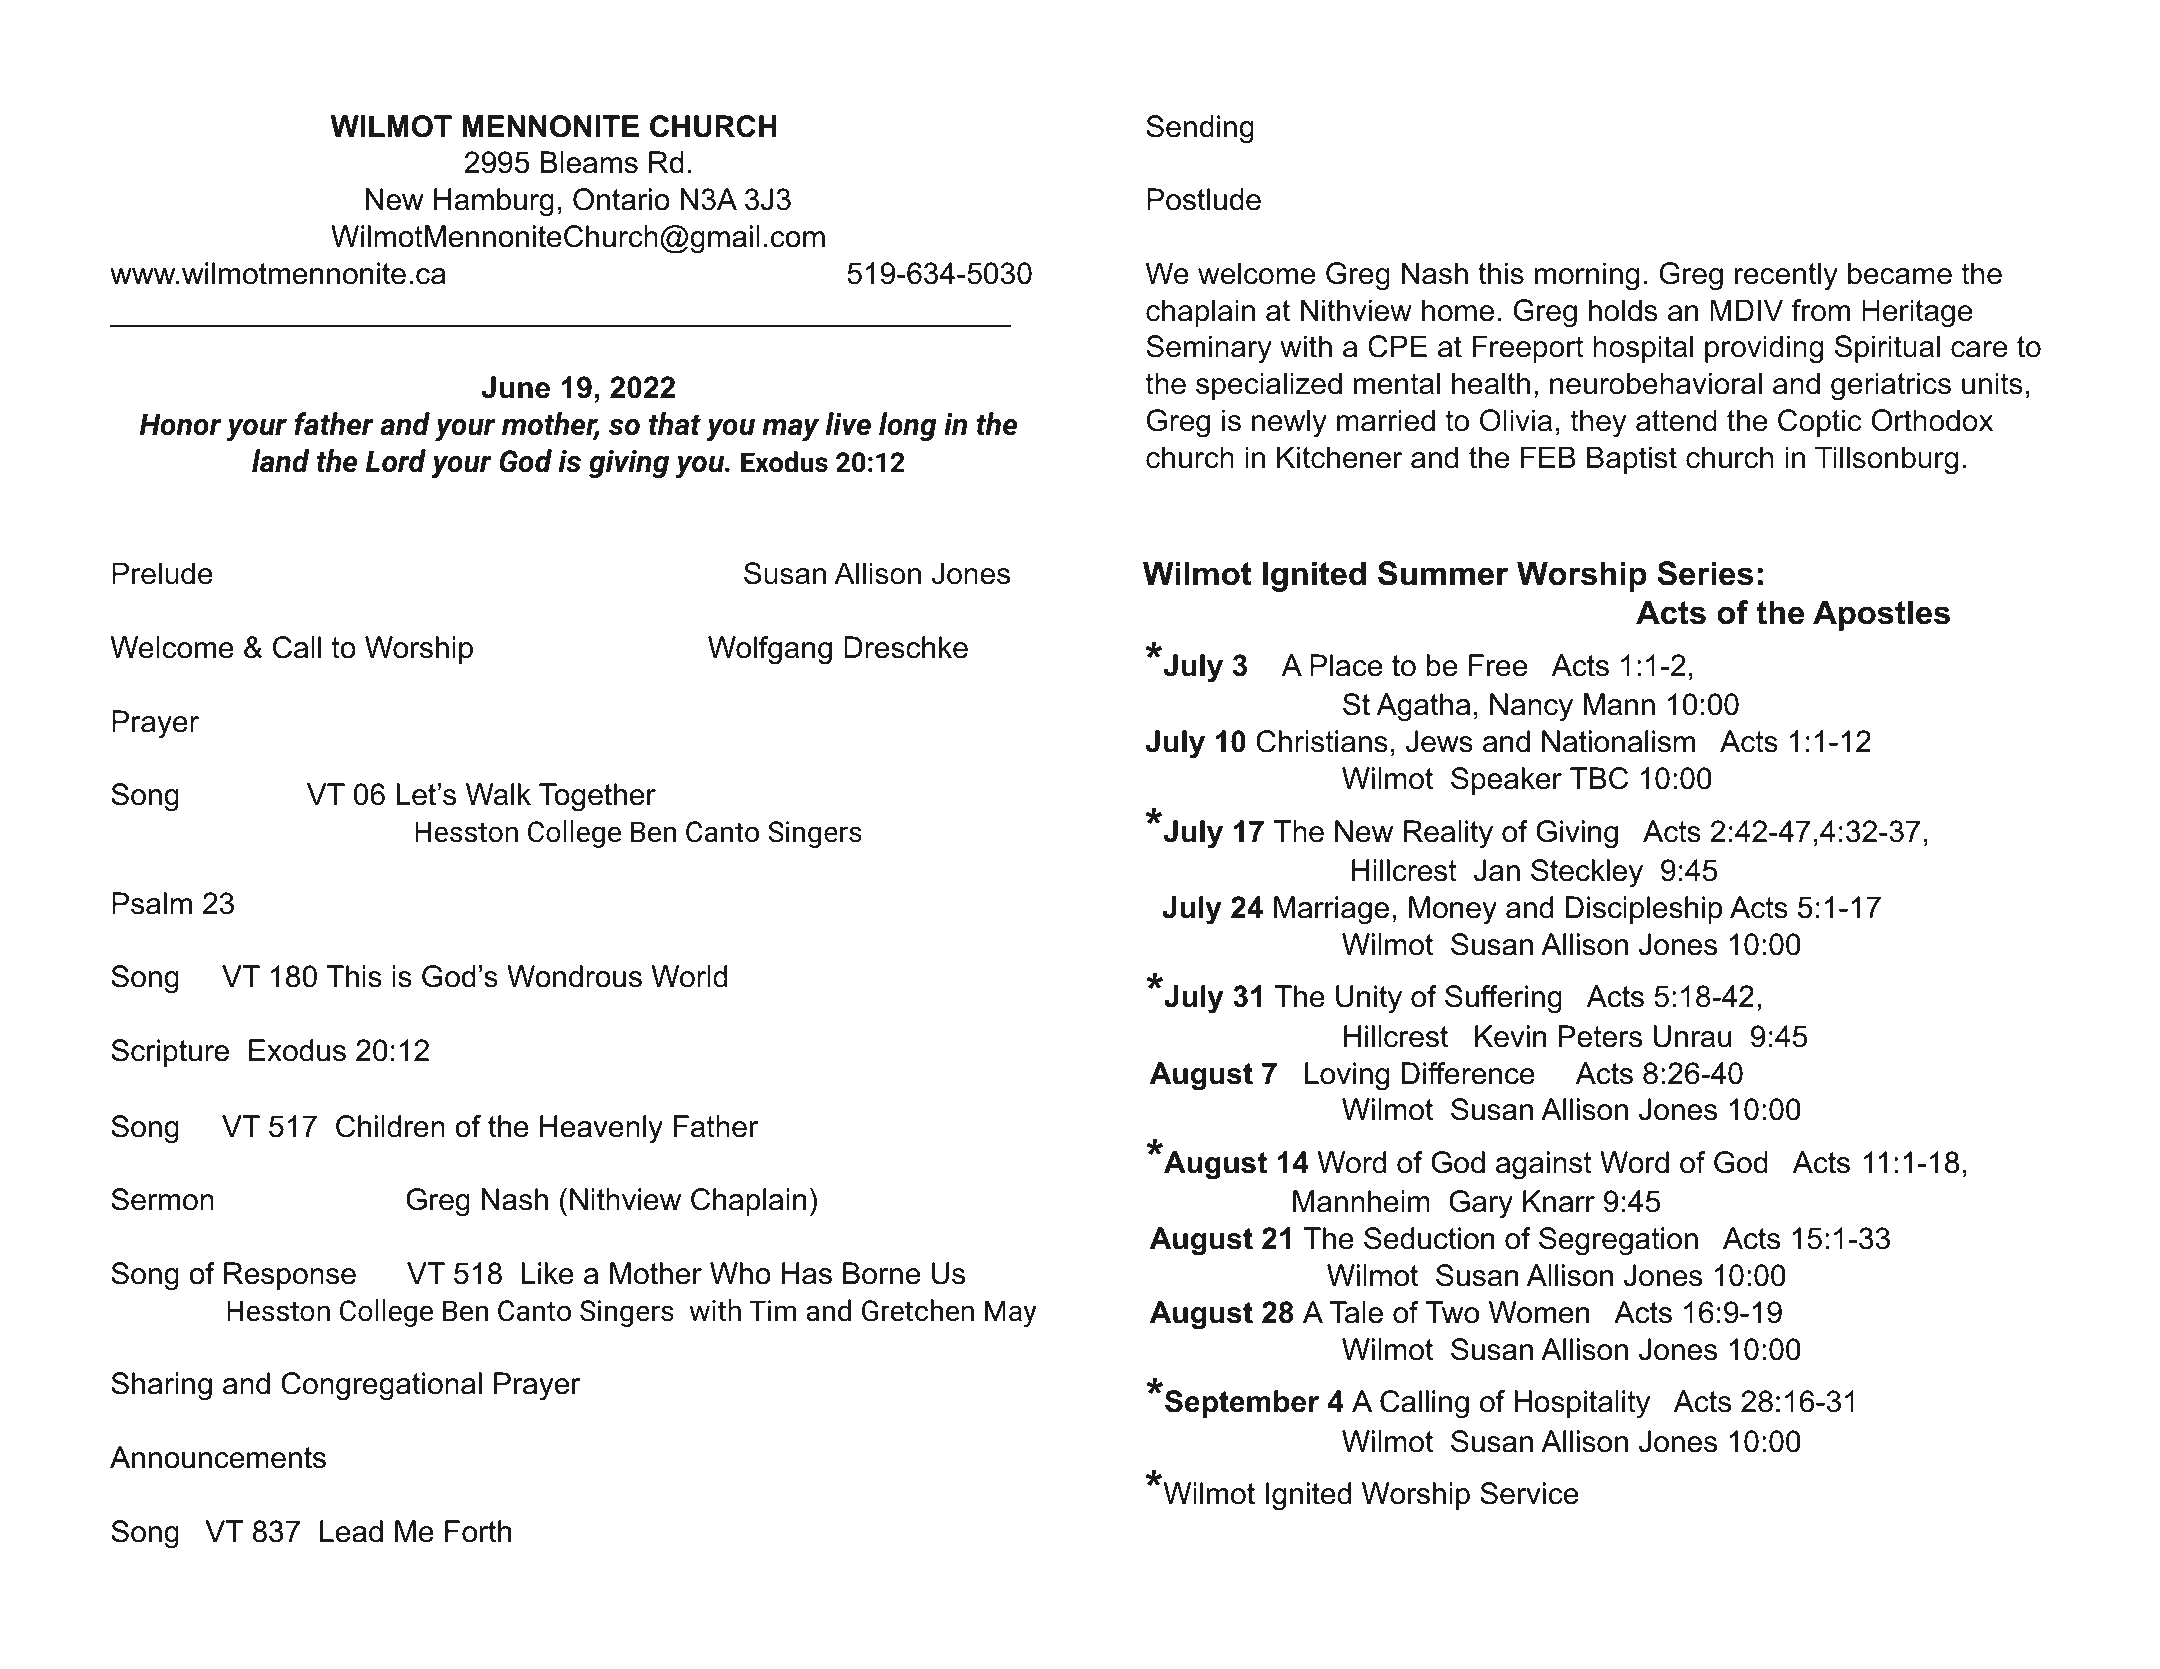  What do you see at coordinates (1881, 615) in the screenshot?
I see `Apostles` at bounding box center [1881, 615].
